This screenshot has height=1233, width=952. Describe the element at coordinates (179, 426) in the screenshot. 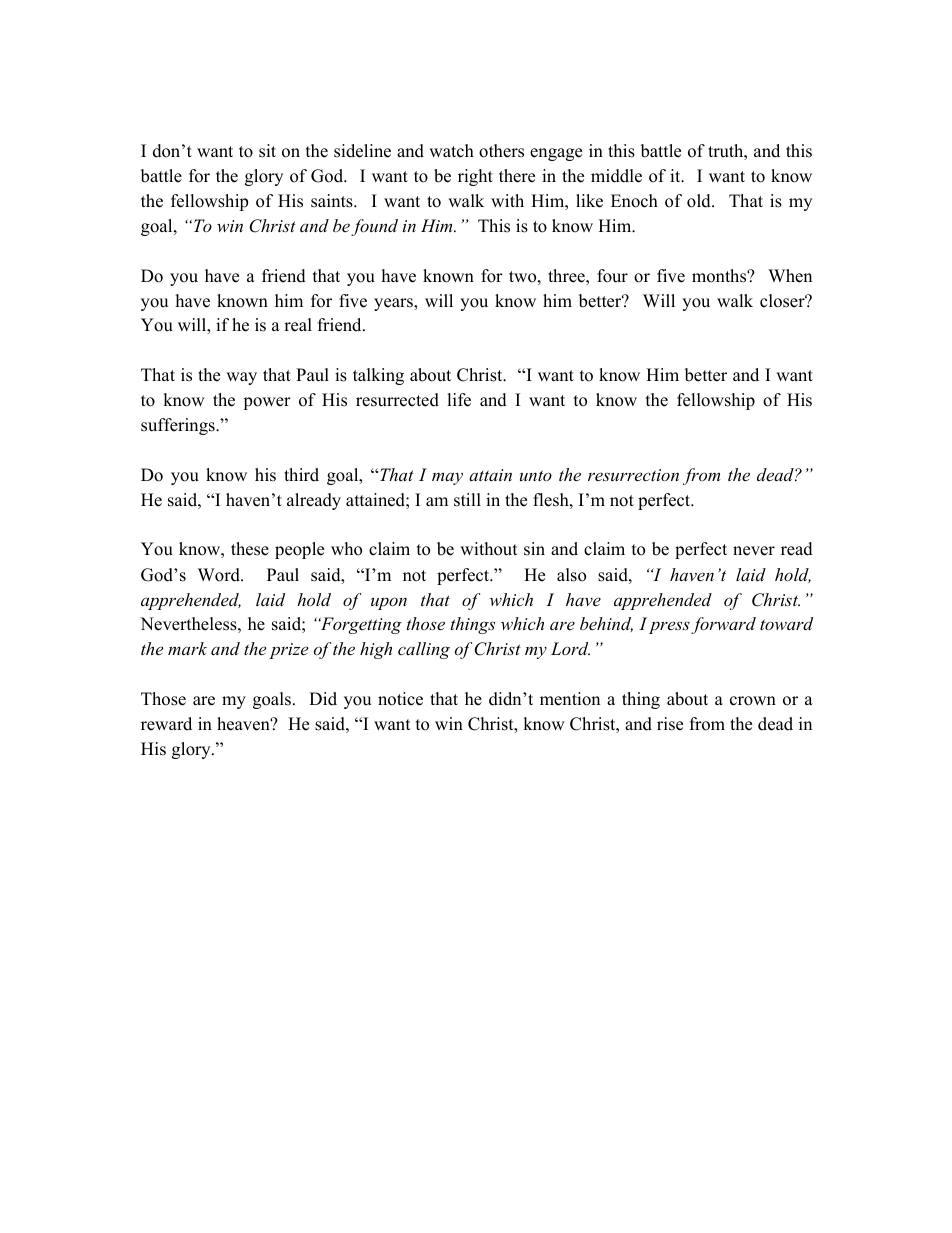

I see `sufferings` at that location.
